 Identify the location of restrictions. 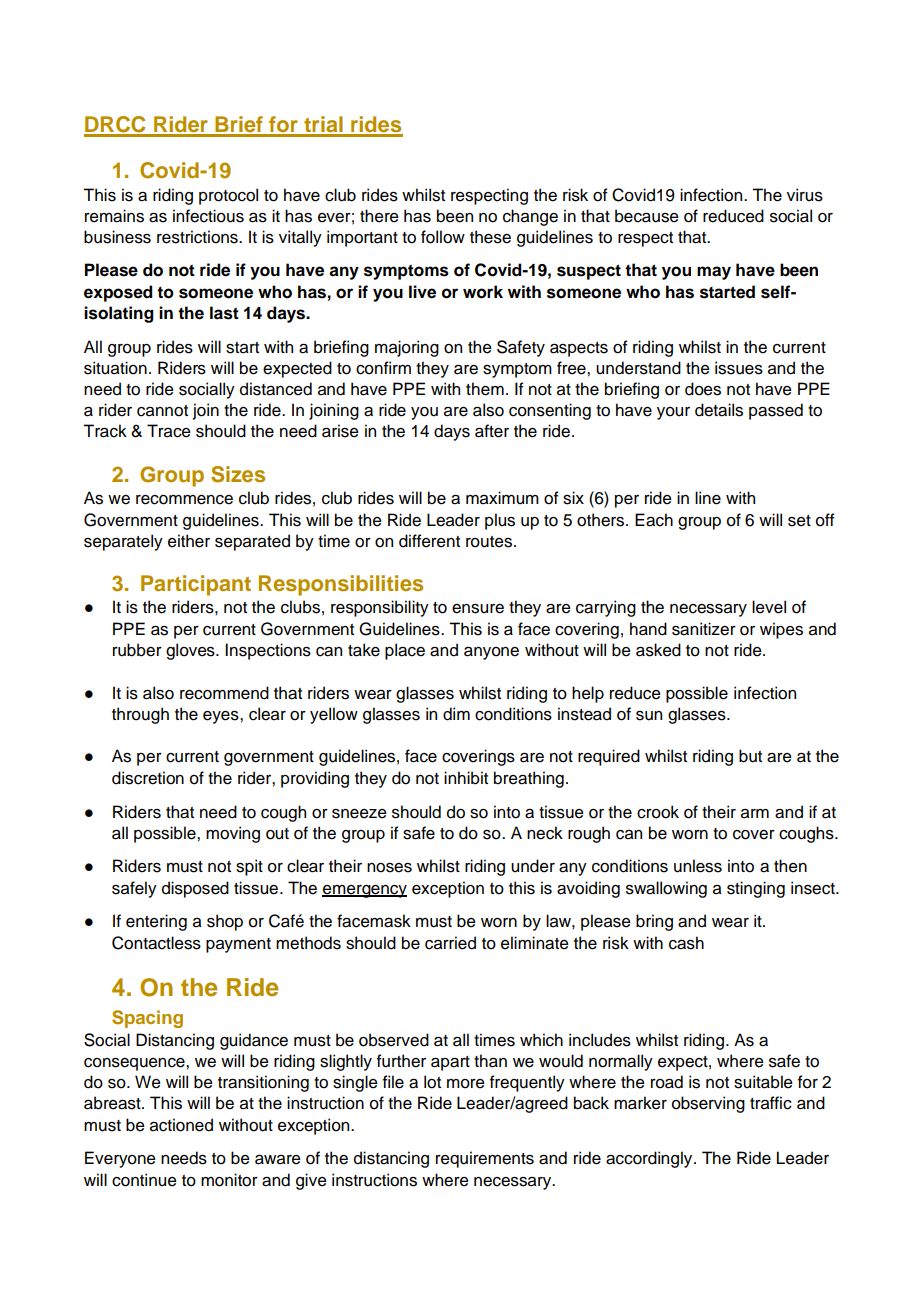
(198, 237).
